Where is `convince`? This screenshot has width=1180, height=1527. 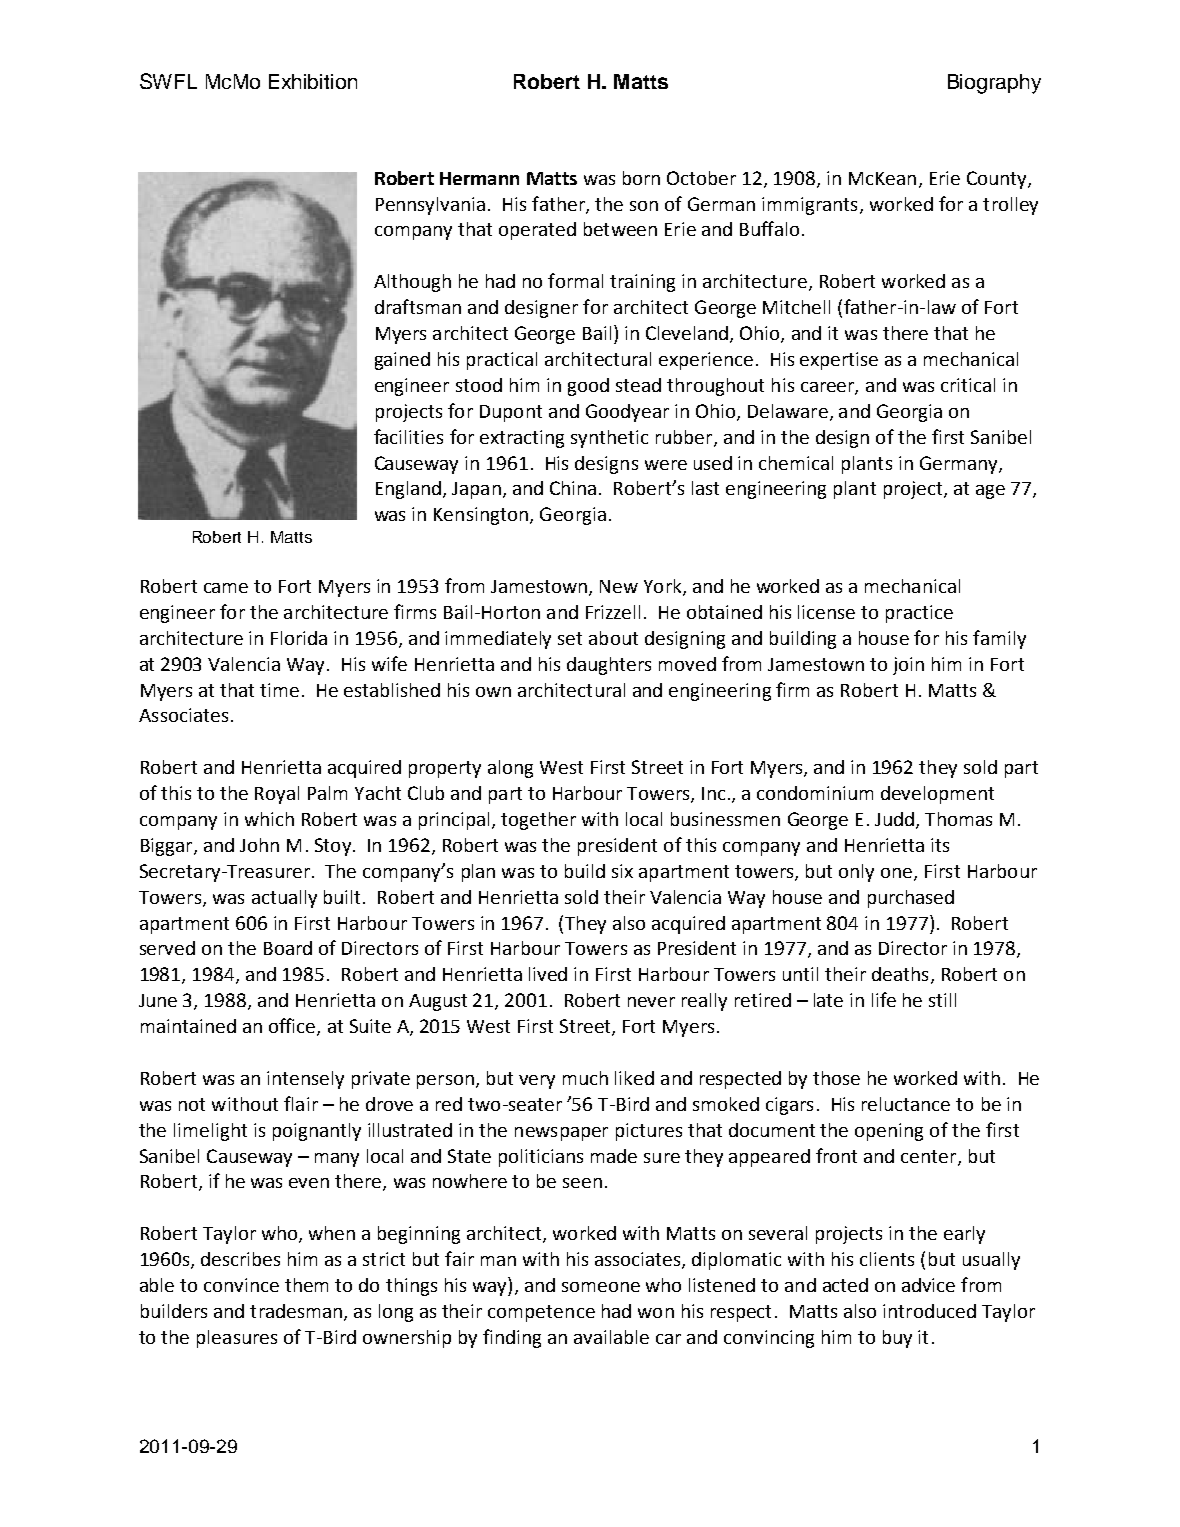 convince is located at coordinates (241, 1285).
